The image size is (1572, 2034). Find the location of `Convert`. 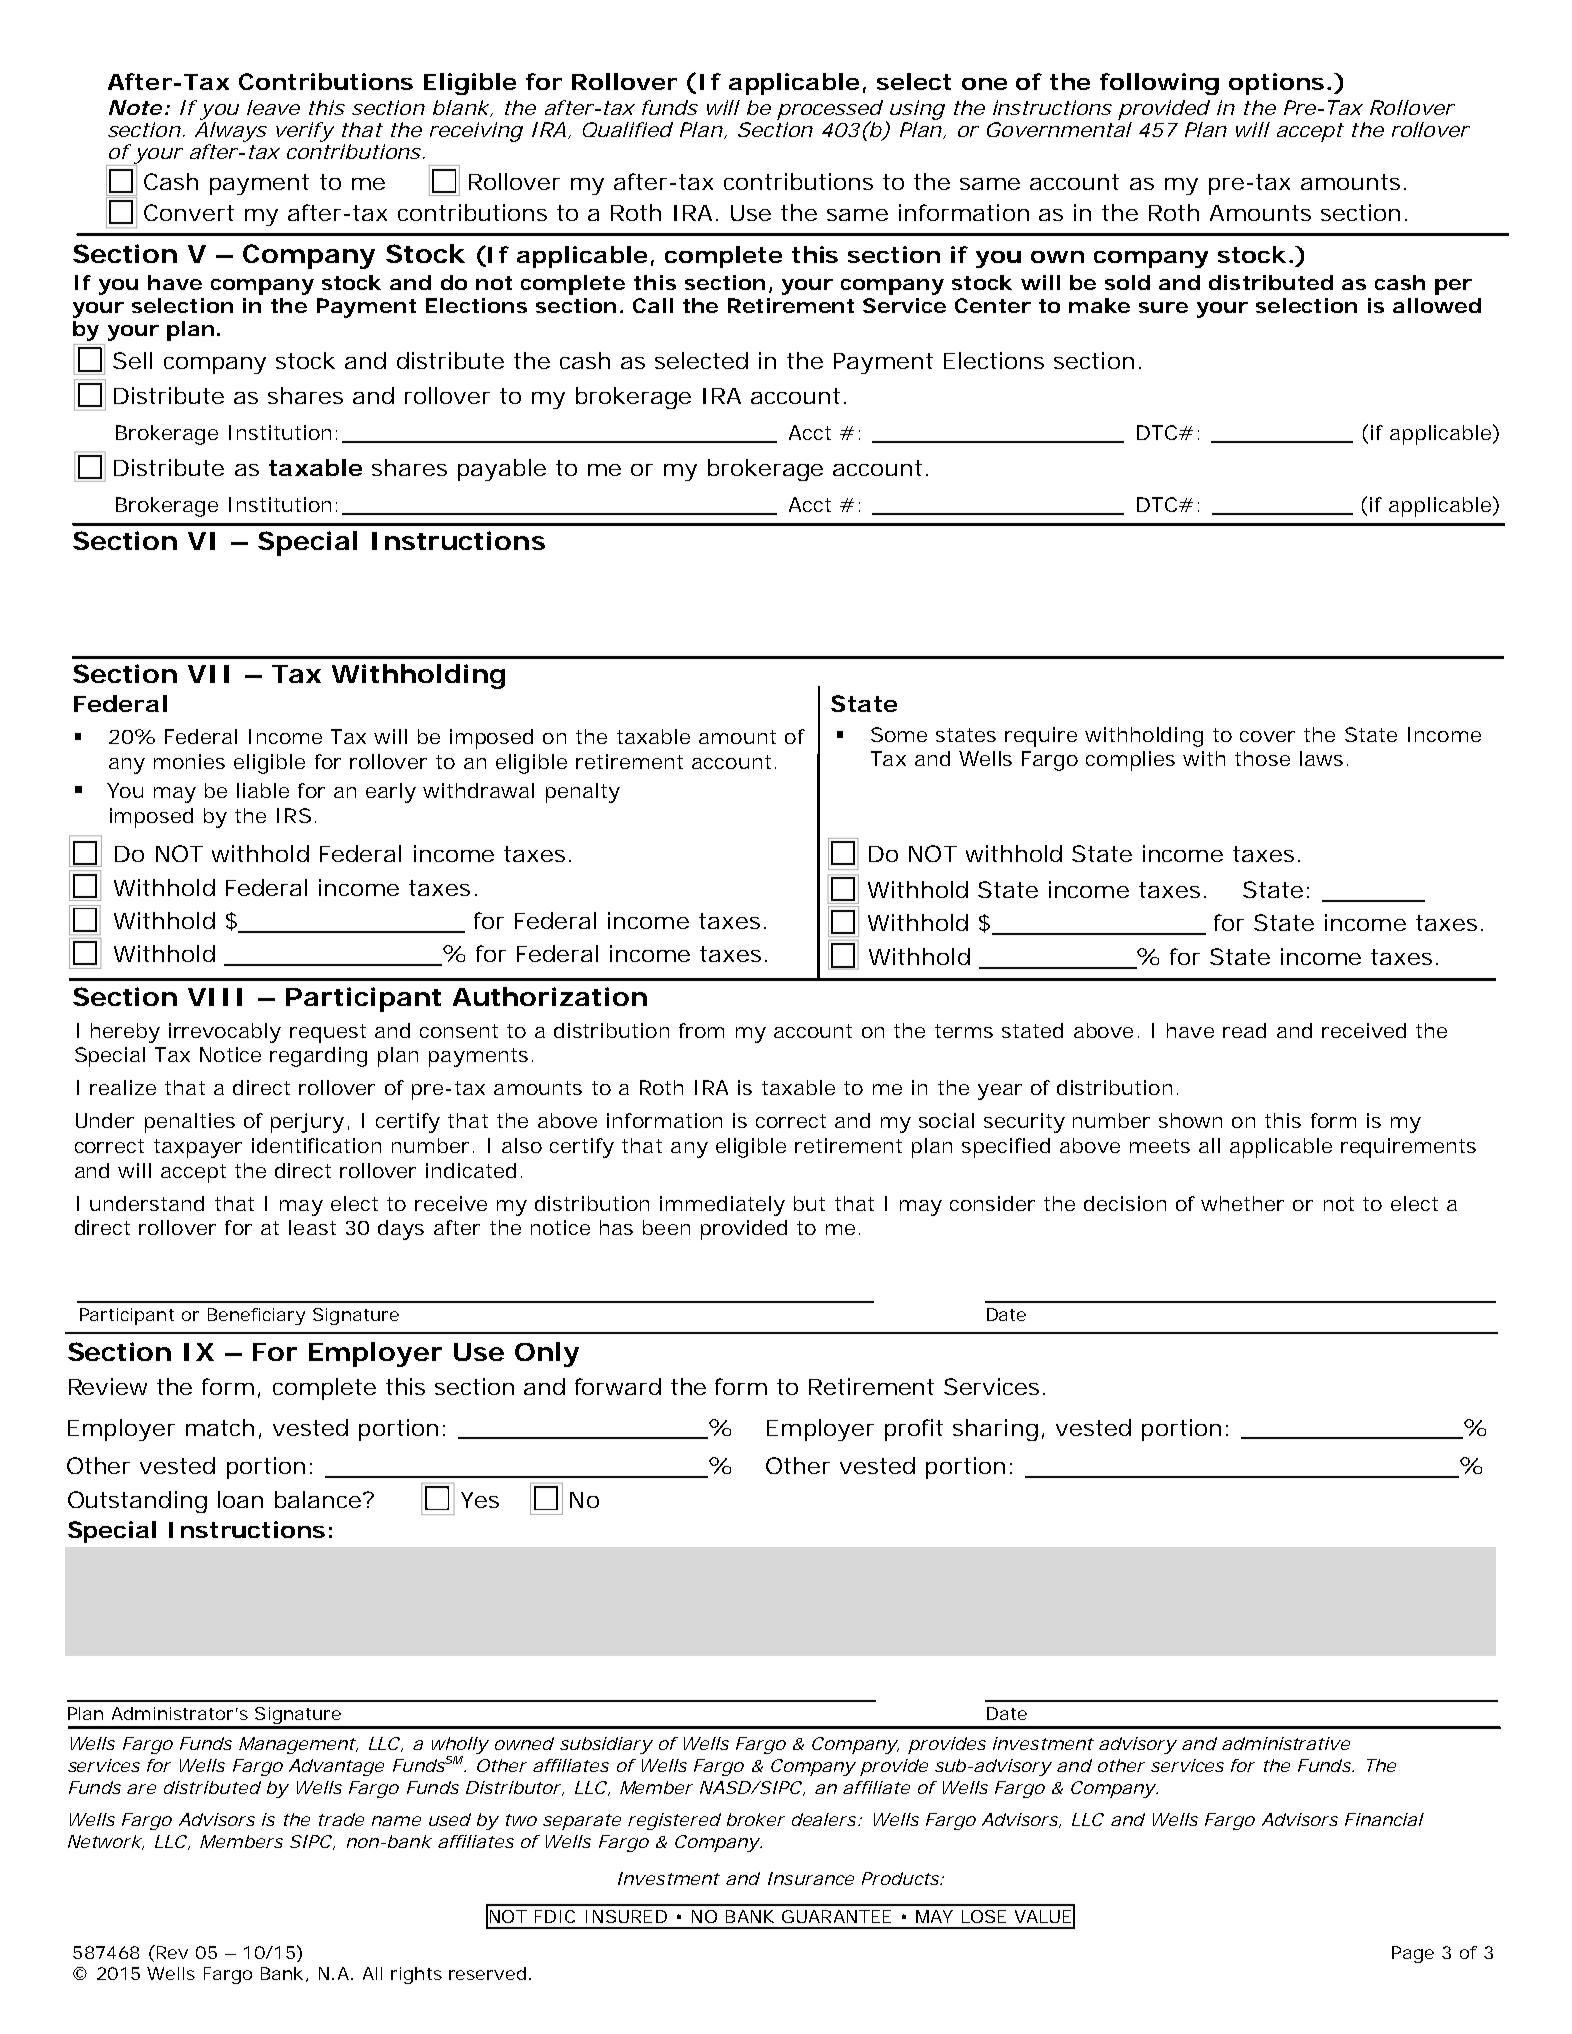

Convert is located at coordinates (189, 212).
